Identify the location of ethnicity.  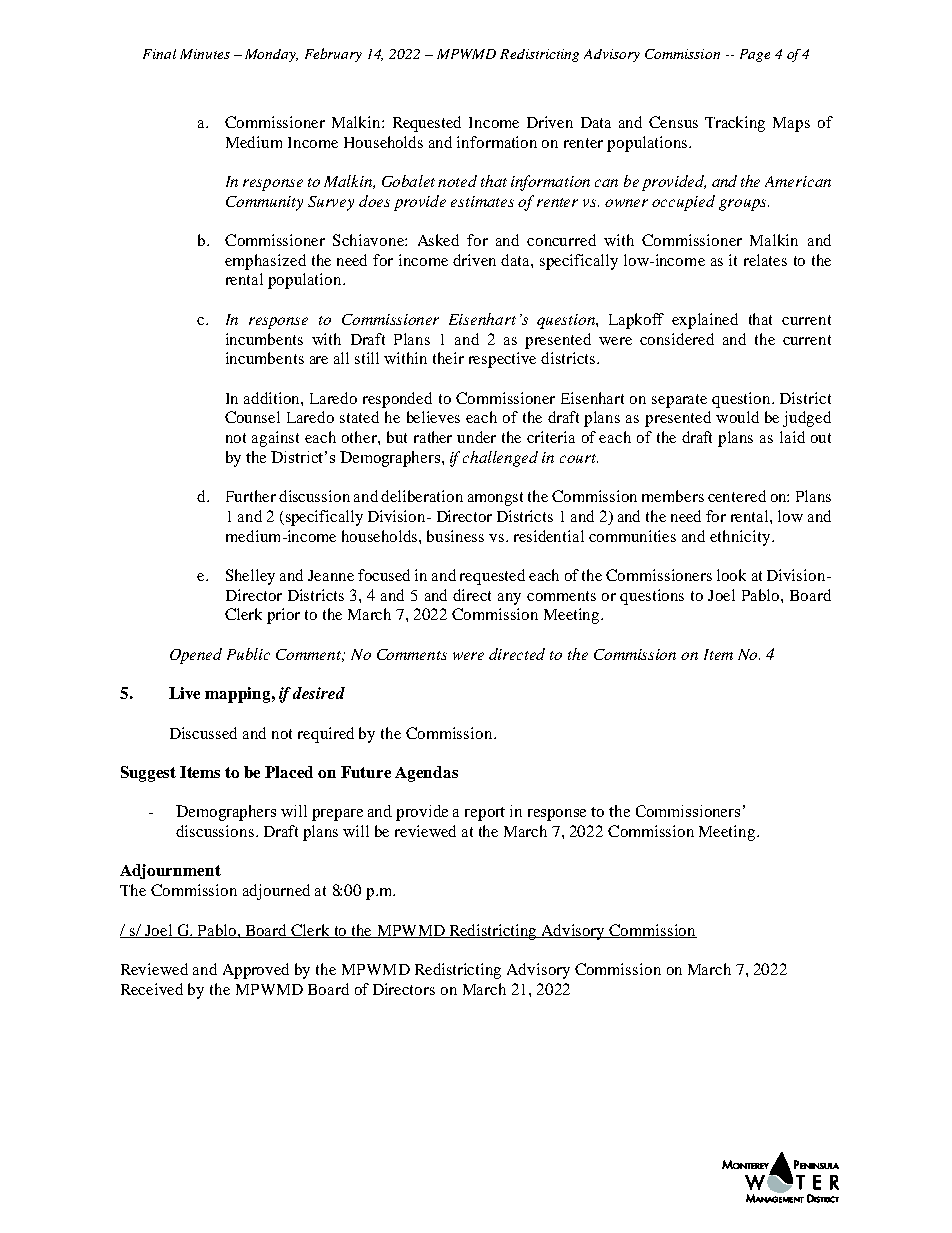
(741, 538).
